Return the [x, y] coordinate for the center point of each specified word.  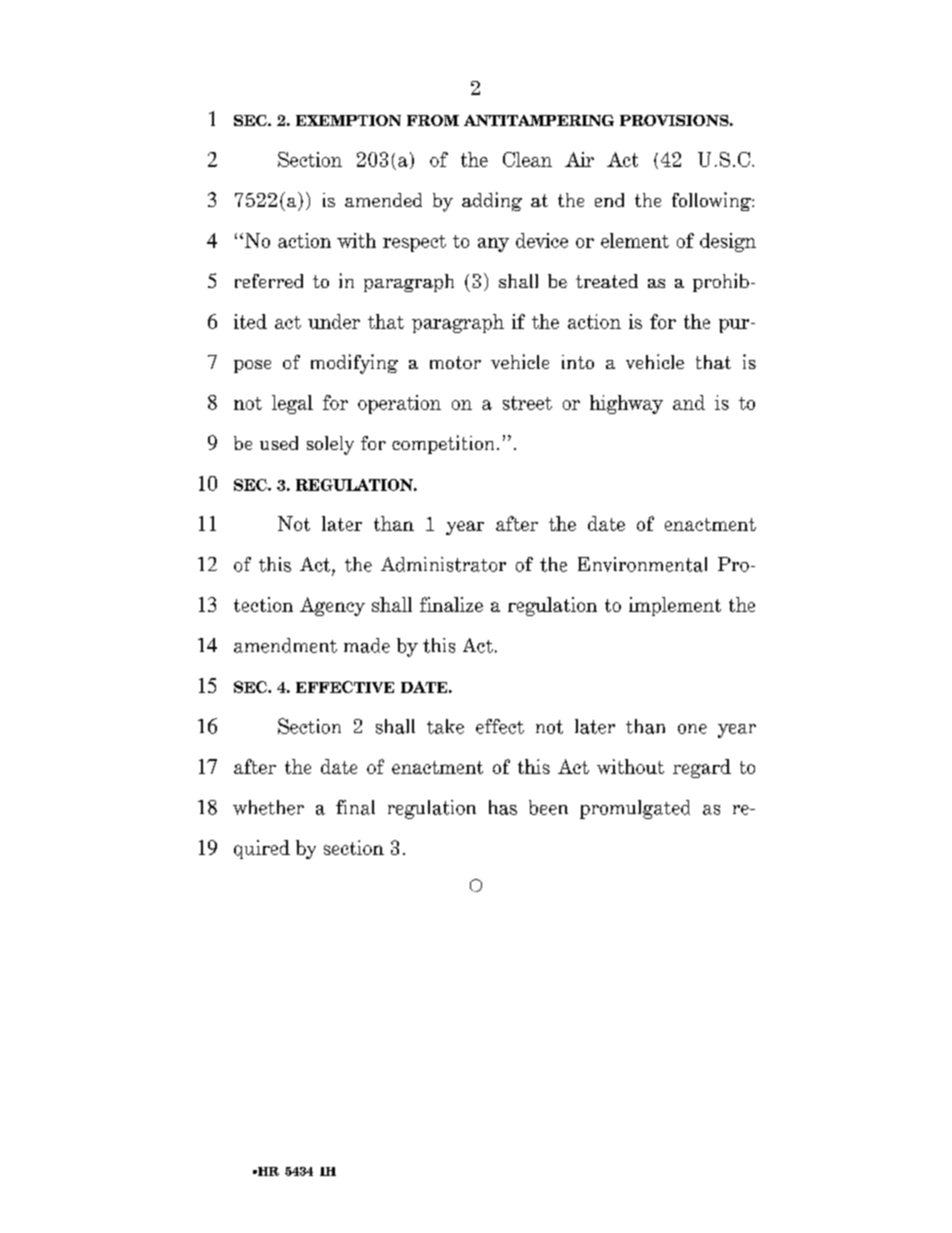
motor [455, 362]
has [503, 807]
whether [268, 807]
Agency [332, 606]
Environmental [642, 564]
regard [702, 768]
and [689, 402]
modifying [354, 364]
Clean [527, 159]
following [712, 201]
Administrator [443, 564]
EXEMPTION [348, 120]
